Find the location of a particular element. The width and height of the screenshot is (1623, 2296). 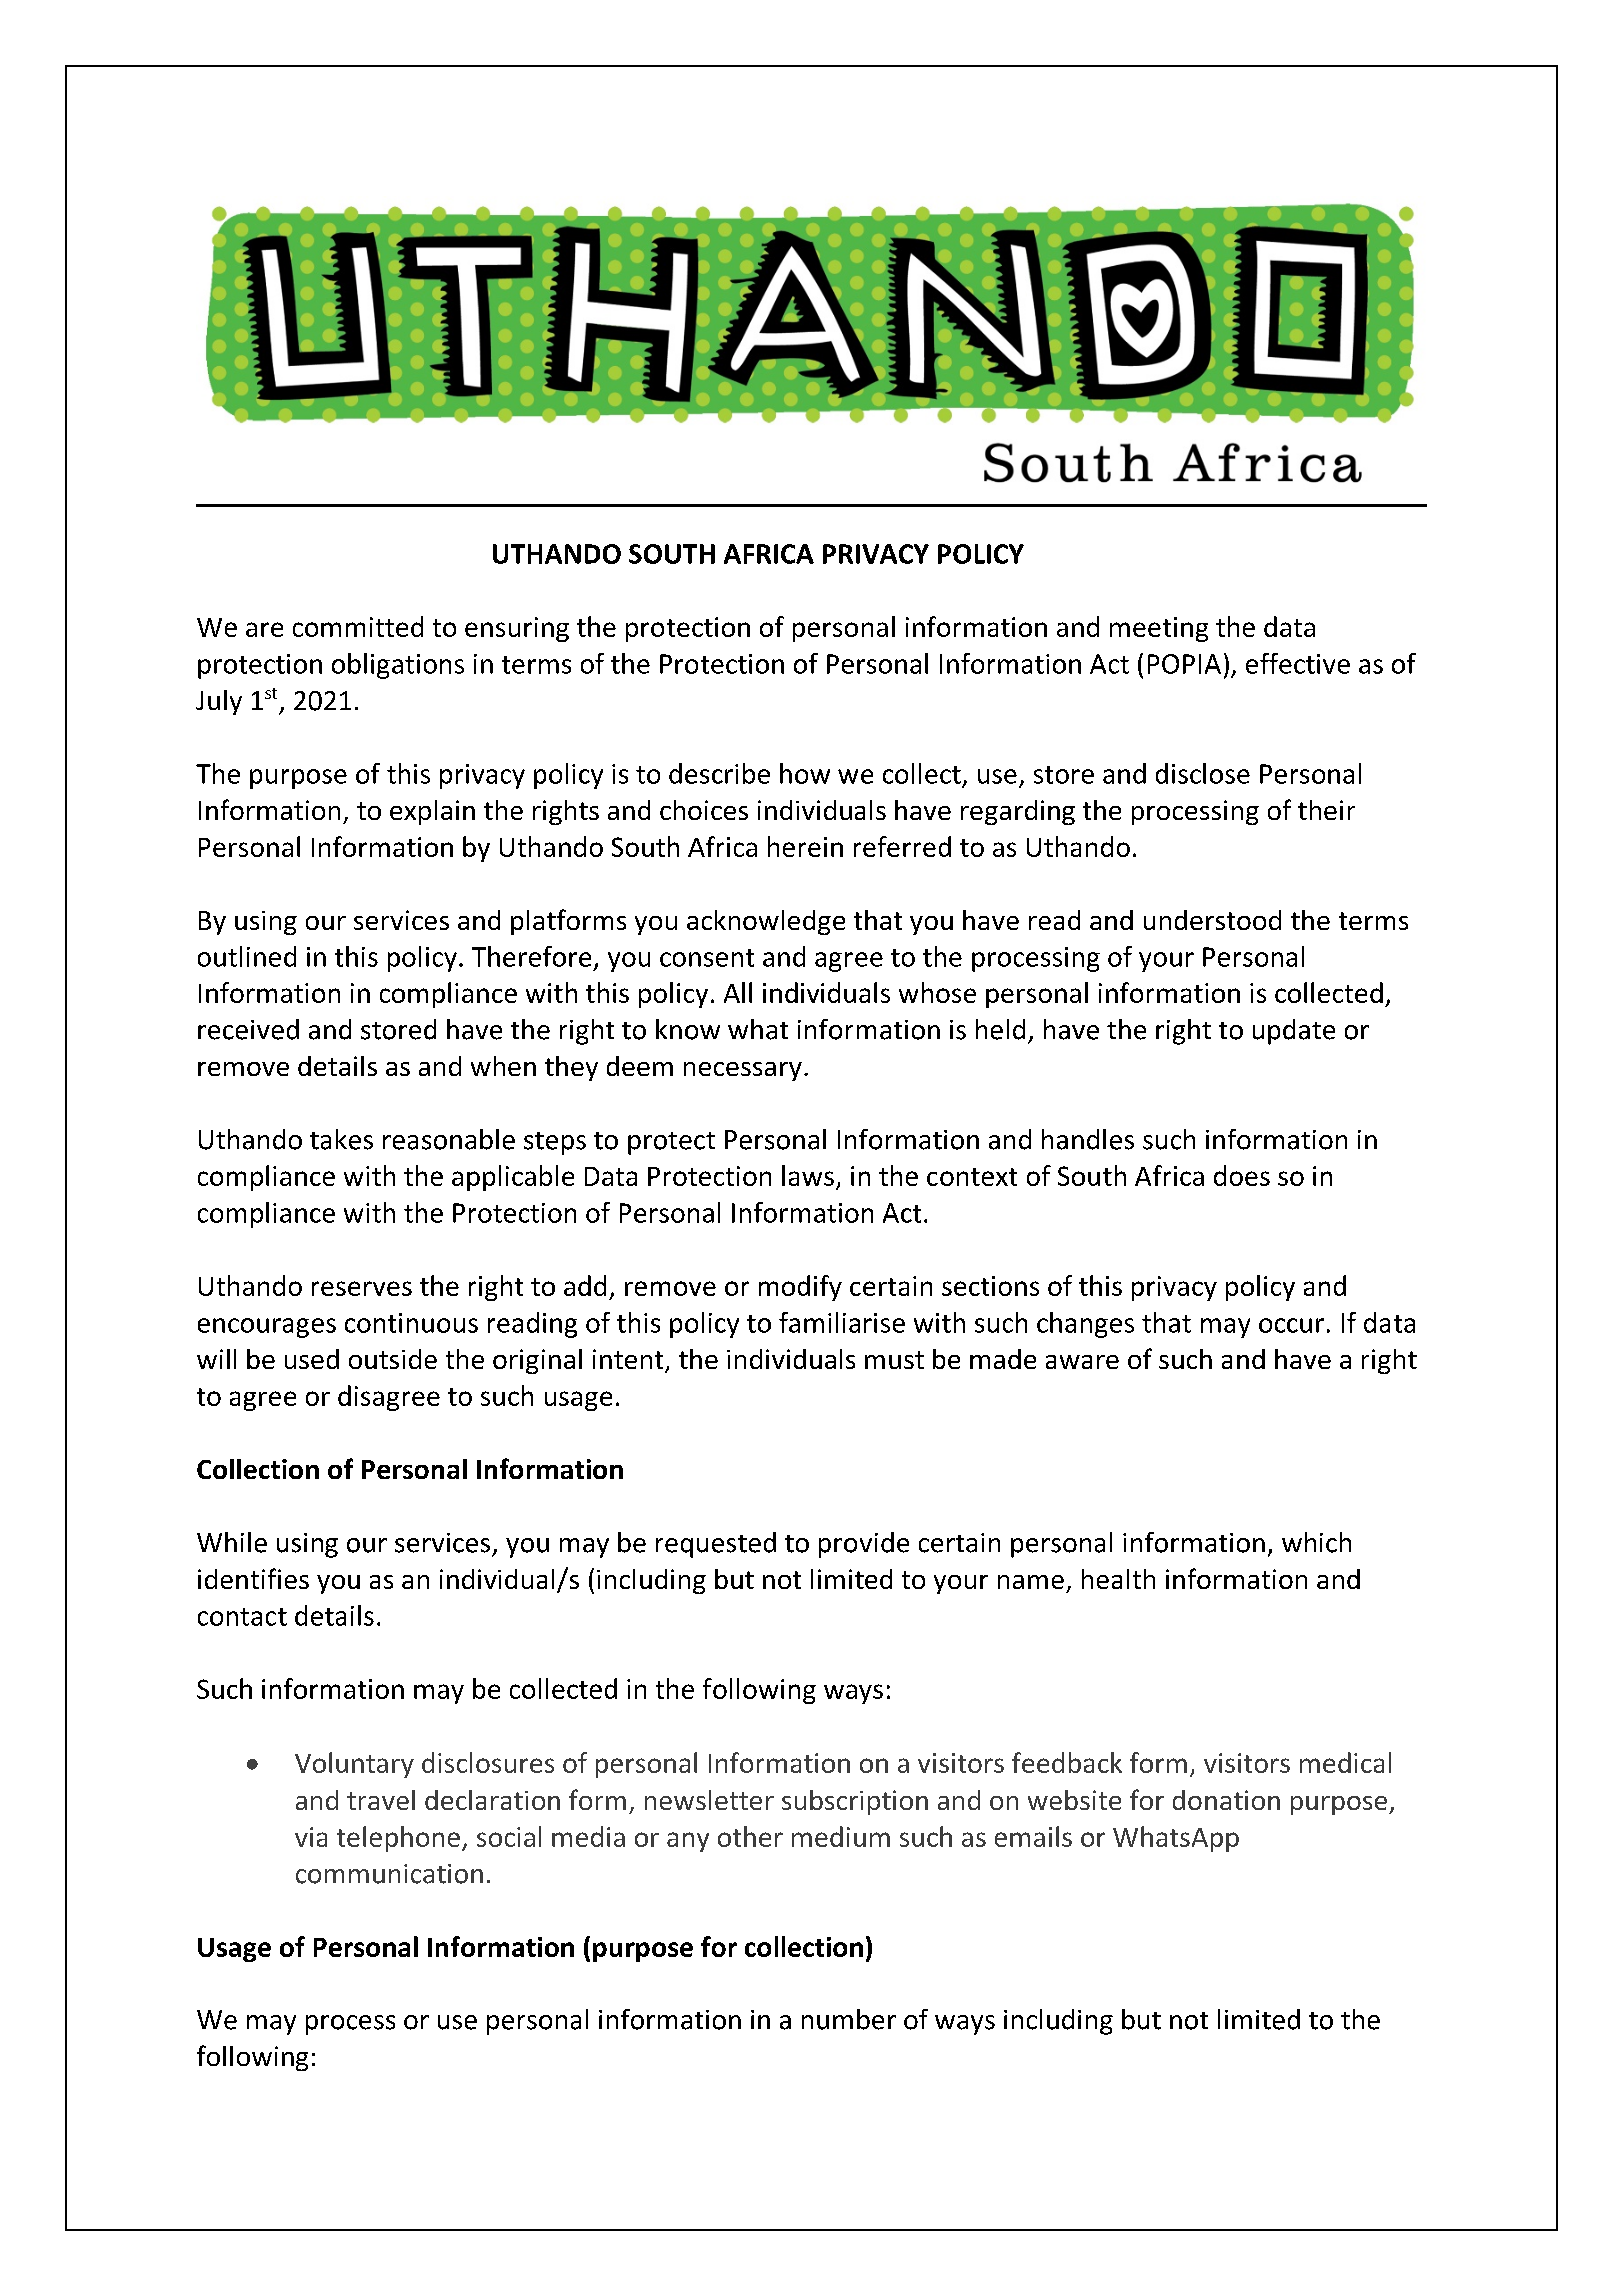

how is located at coordinates (805, 773).
